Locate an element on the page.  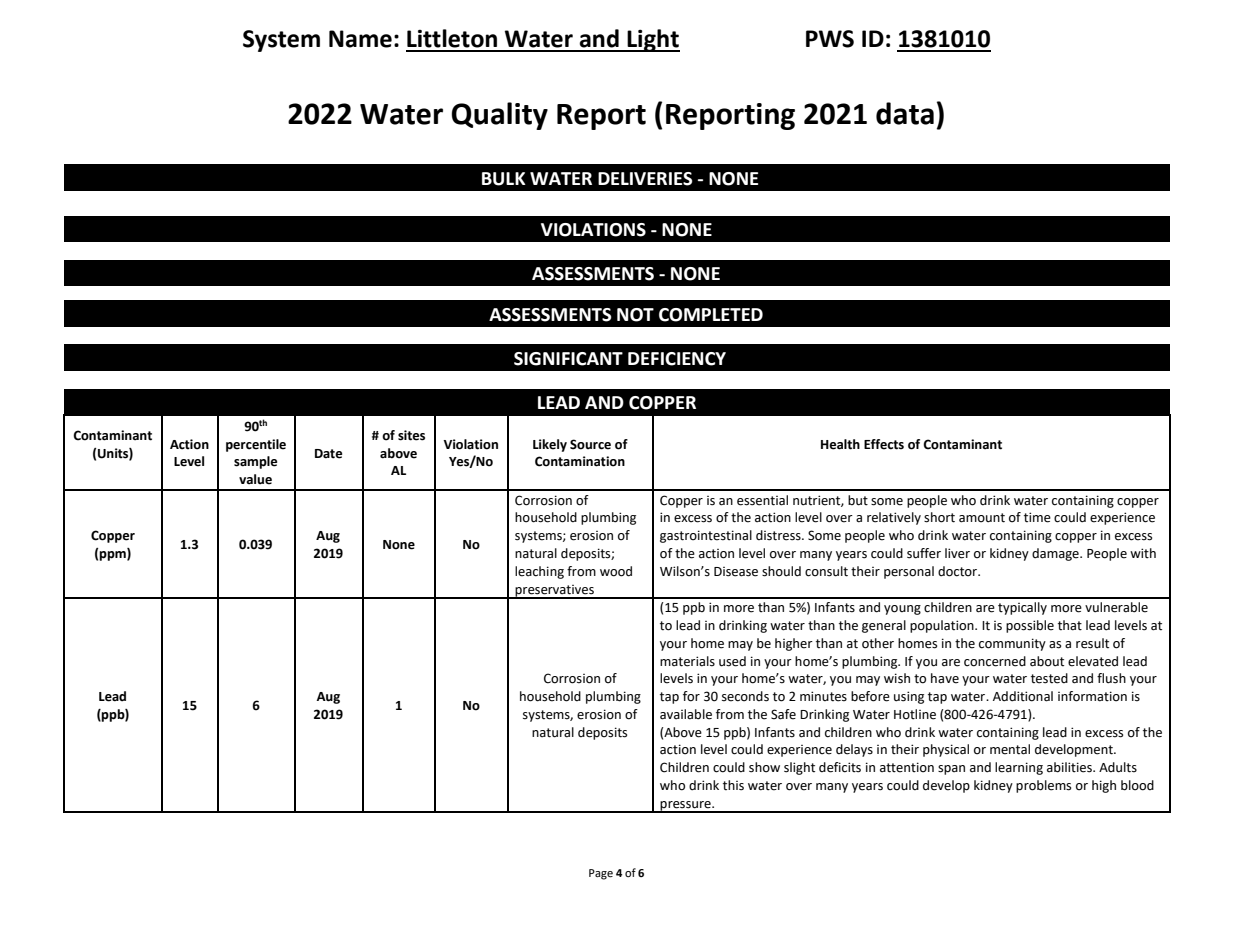
Source is located at coordinates (590, 444).
